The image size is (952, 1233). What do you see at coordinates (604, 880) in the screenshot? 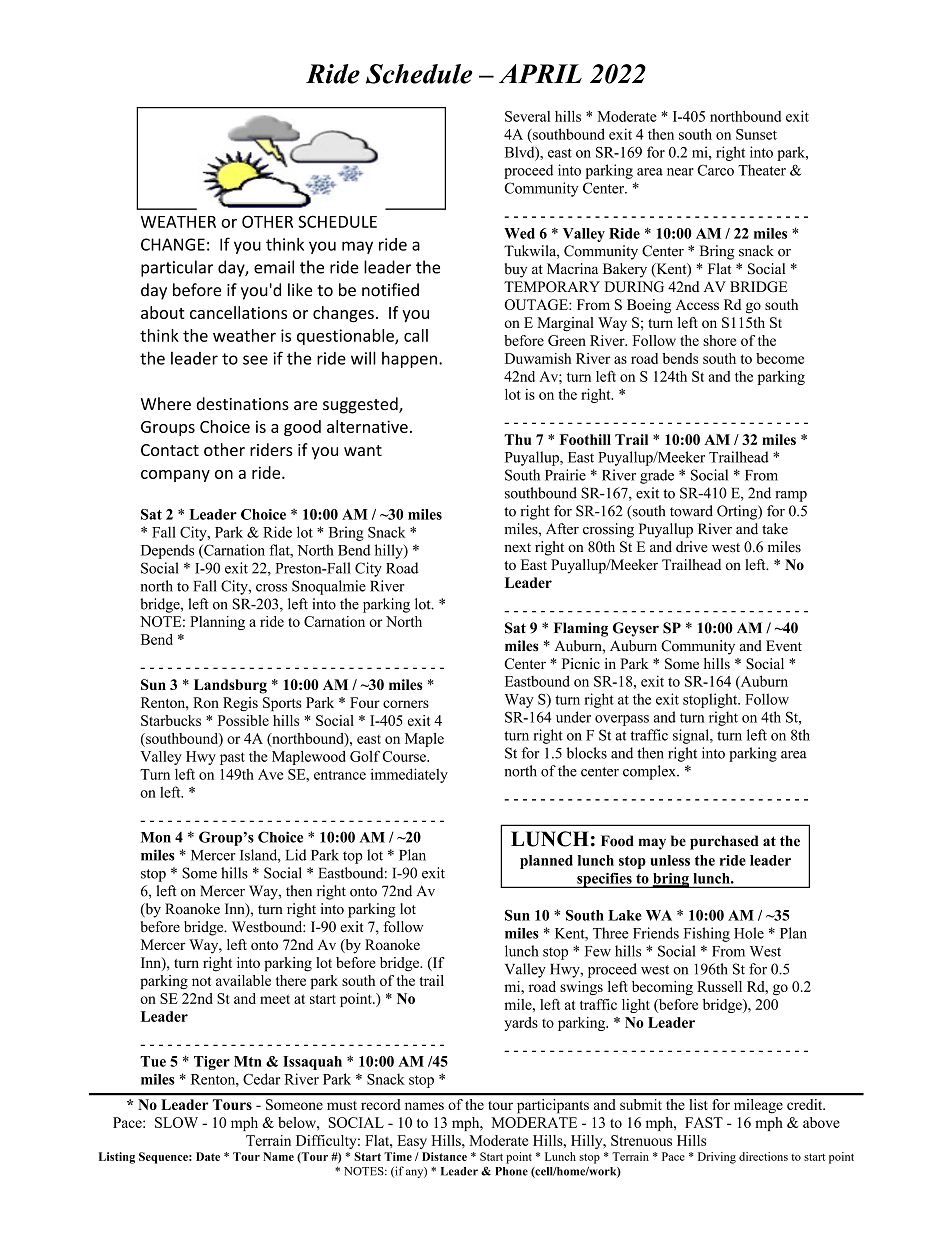
I see `specifies` at bounding box center [604, 880].
